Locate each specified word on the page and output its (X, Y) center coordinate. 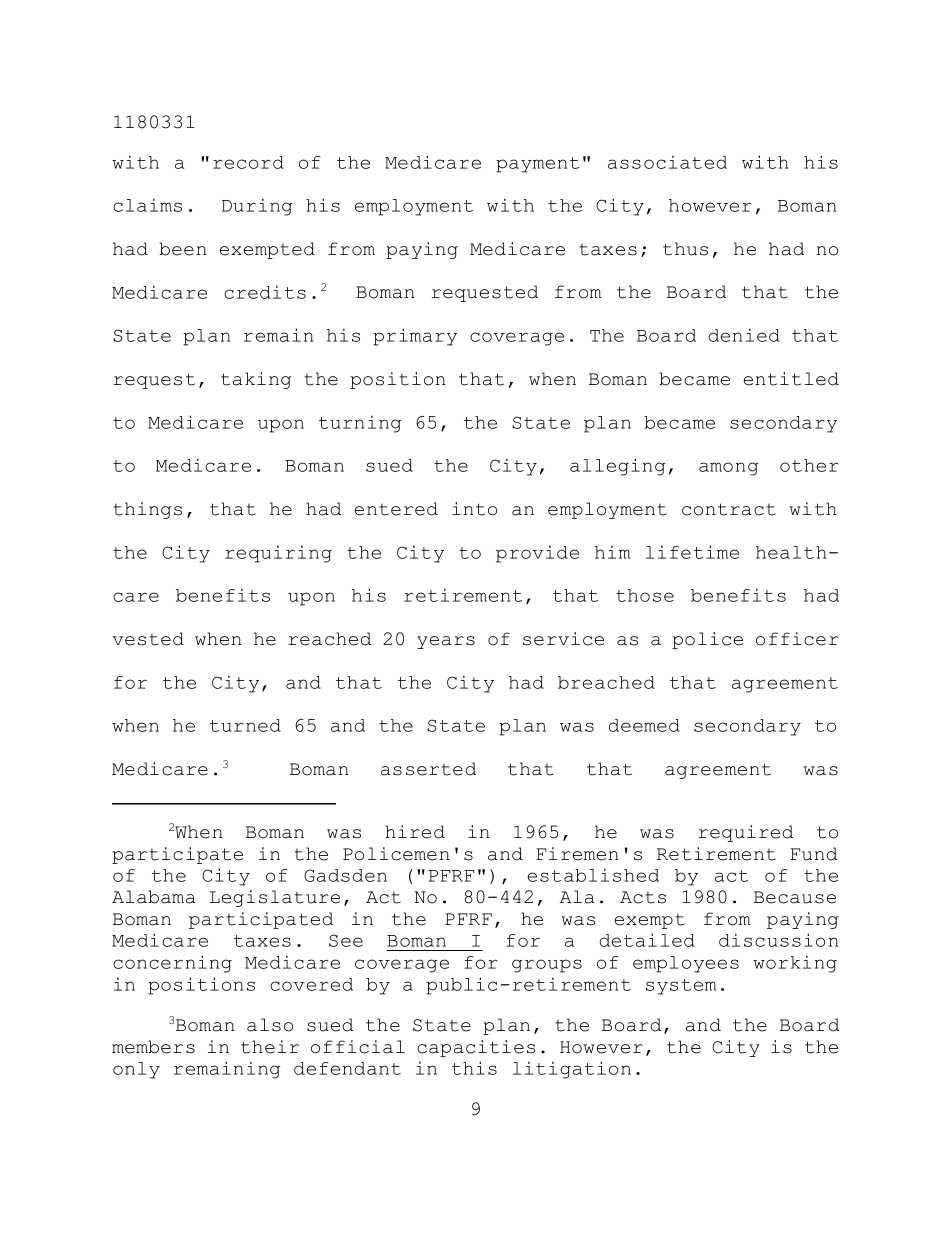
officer (797, 639)
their (270, 1047)
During (257, 207)
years (446, 642)
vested (148, 639)
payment (537, 165)
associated (667, 162)
